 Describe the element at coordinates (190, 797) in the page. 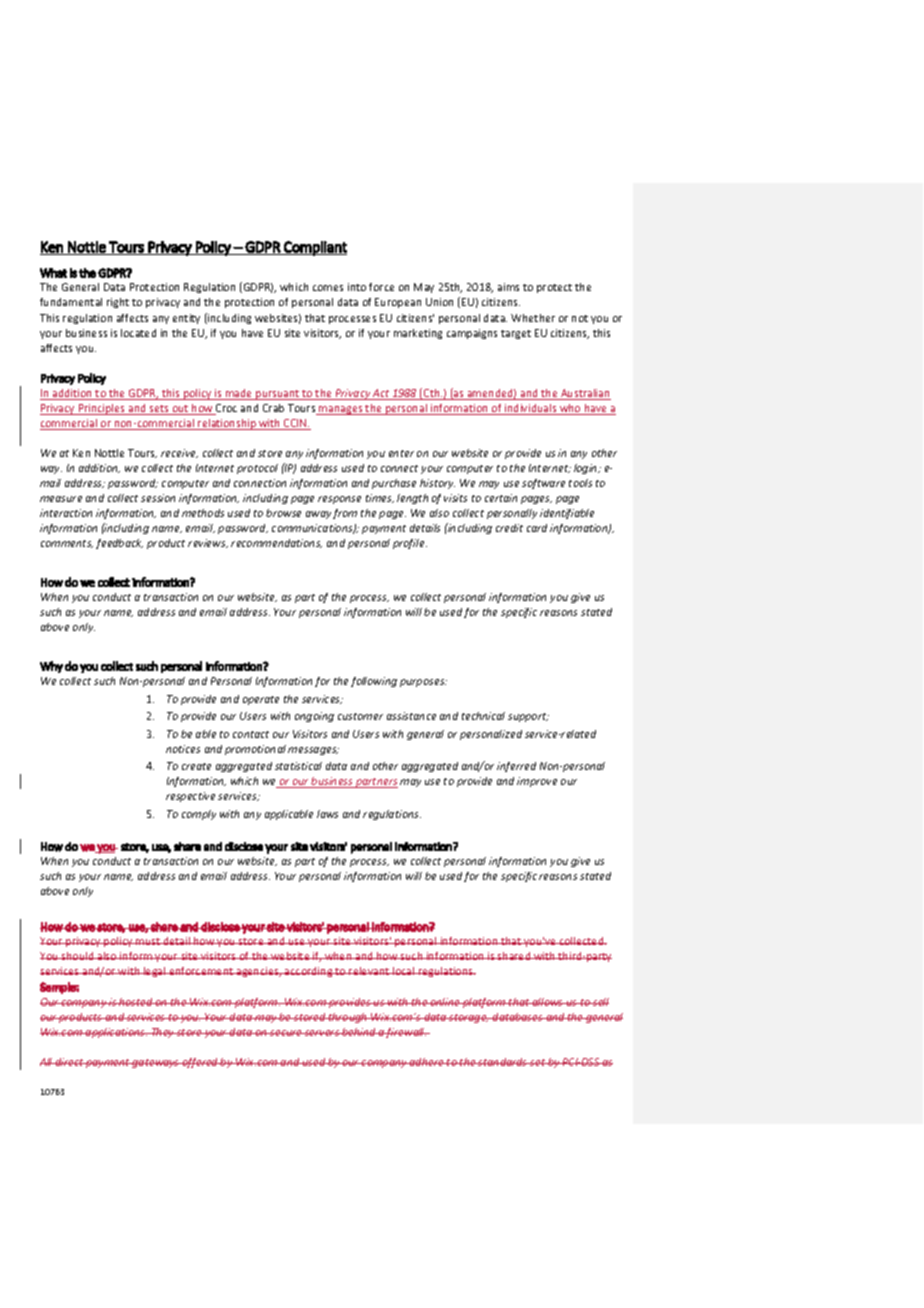

I see `respective` at that location.
